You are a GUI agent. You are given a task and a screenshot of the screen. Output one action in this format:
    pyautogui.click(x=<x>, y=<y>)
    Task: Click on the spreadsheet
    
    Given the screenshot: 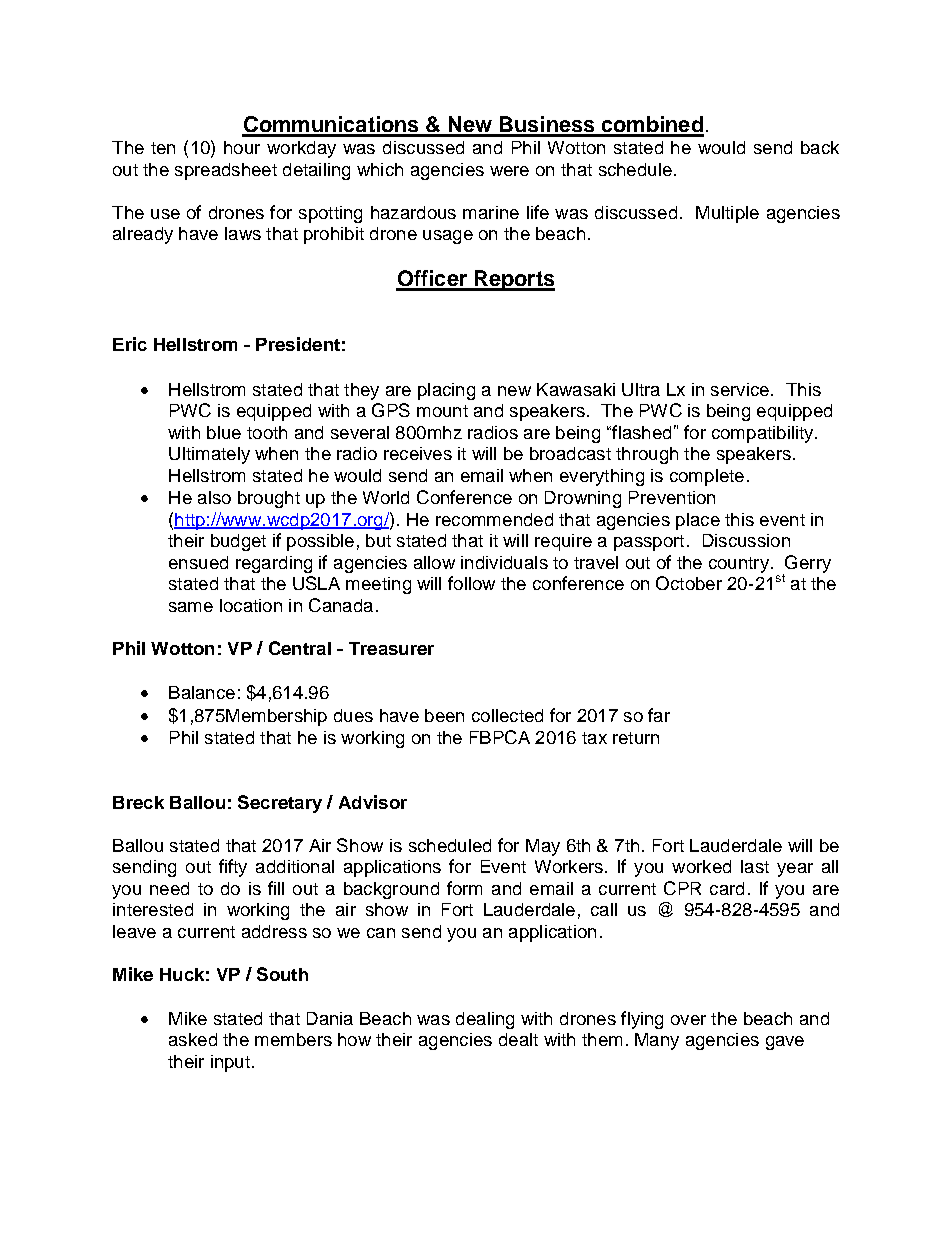 What is the action you would take?
    pyautogui.click(x=226, y=171)
